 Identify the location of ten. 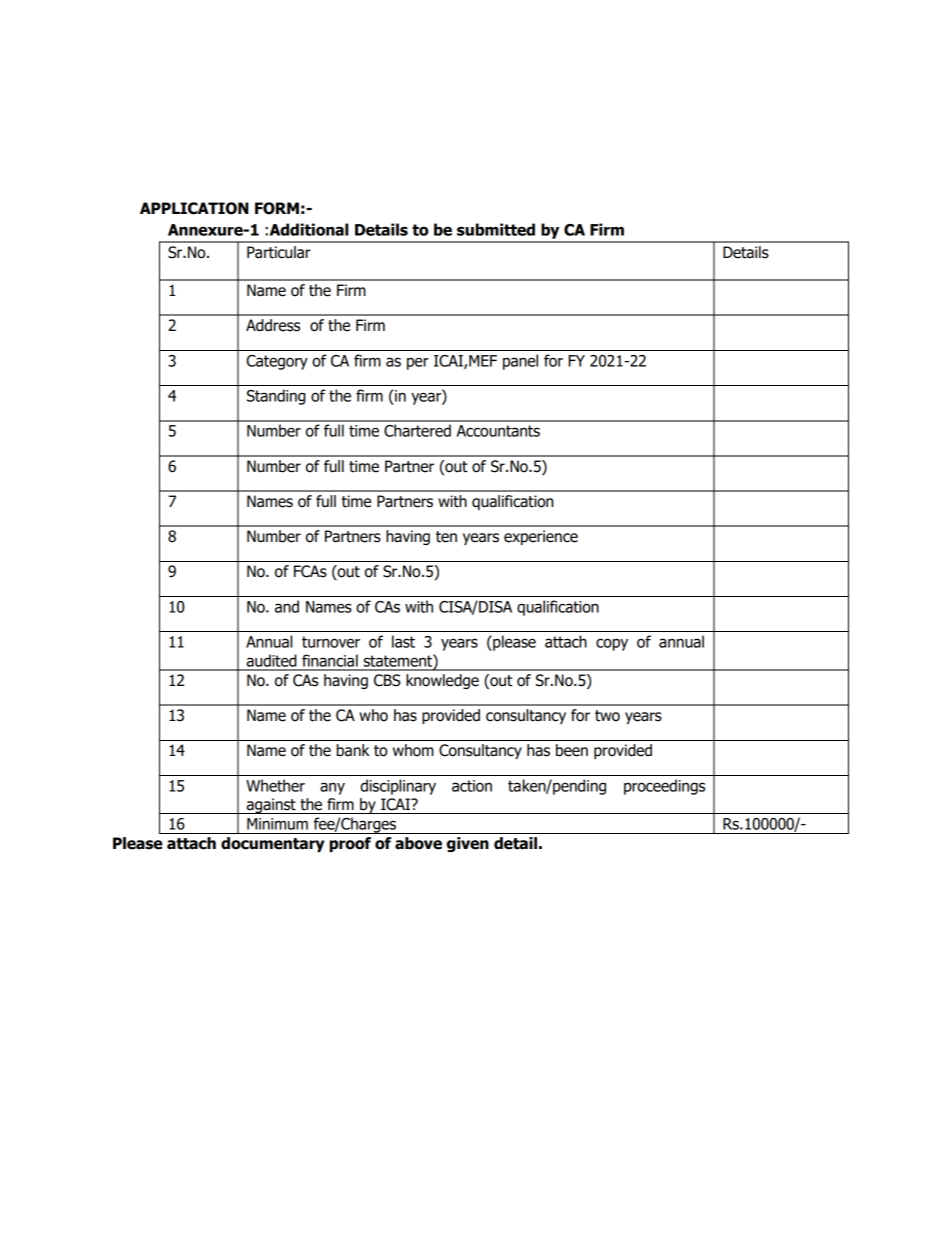
(446, 537).
